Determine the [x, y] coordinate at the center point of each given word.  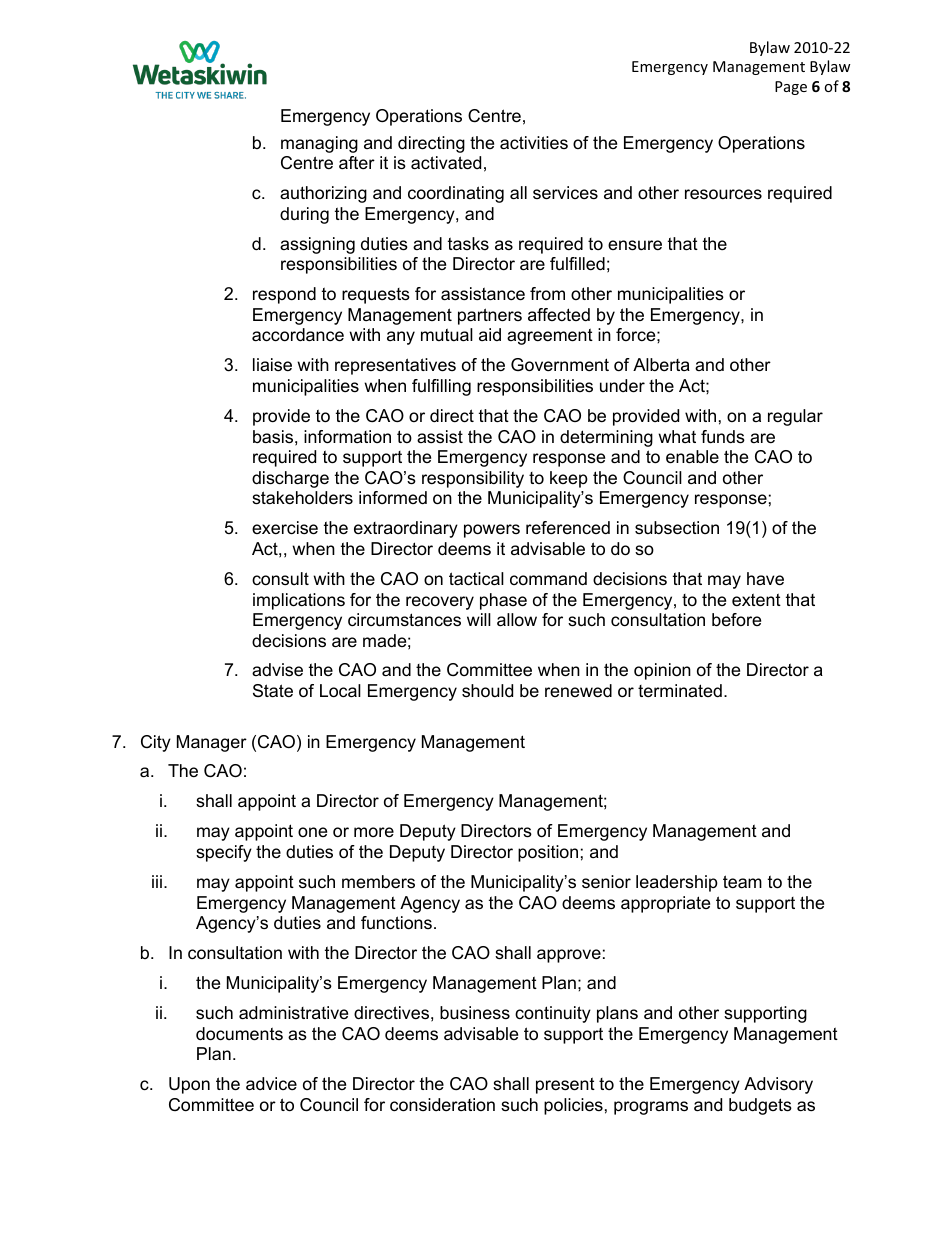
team [742, 881]
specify [224, 853]
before [736, 620]
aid [490, 334]
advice [271, 1084]
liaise [272, 365]
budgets [760, 1106]
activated [446, 163]
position [548, 853]
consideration [442, 1105]
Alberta [661, 364]
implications [299, 601]
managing [319, 144]
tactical [476, 579]
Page [791, 88]
